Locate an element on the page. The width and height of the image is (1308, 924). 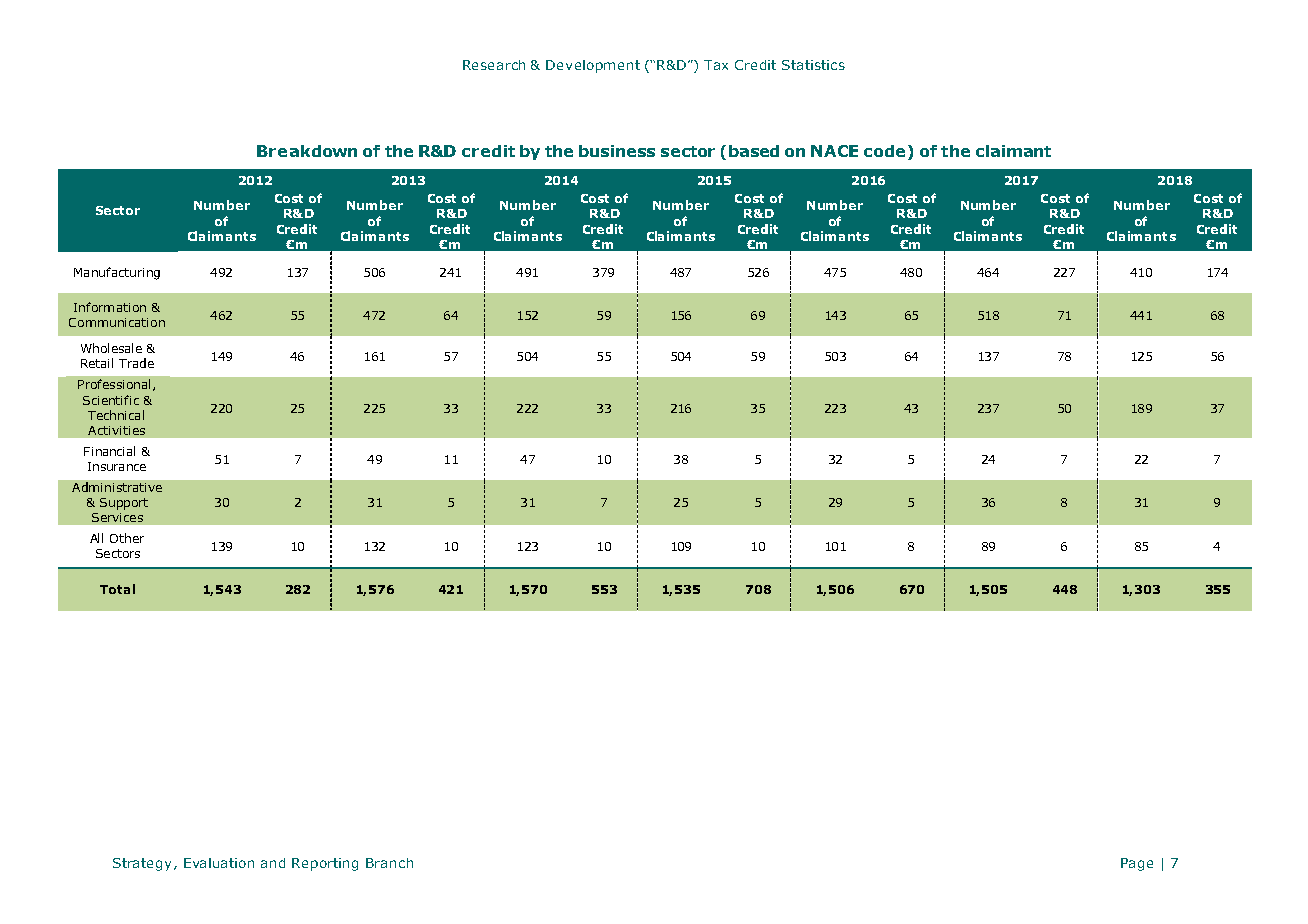
Total is located at coordinates (117, 589).
